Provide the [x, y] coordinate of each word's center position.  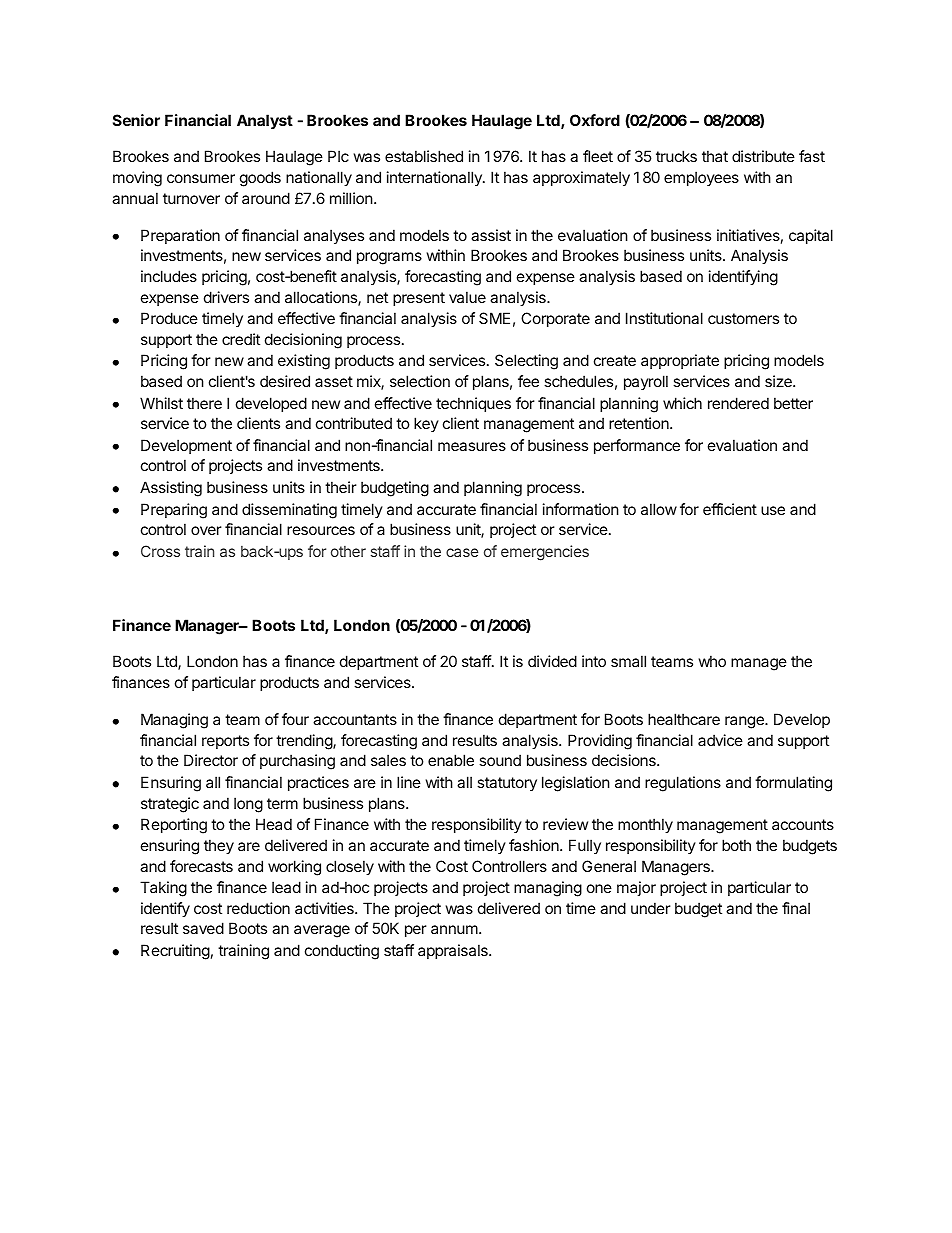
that [715, 156]
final [796, 908]
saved [203, 928]
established [424, 156]
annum [454, 929]
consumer [201, 178]
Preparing [174, 511]
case [462, 552]
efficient [730, 509]
